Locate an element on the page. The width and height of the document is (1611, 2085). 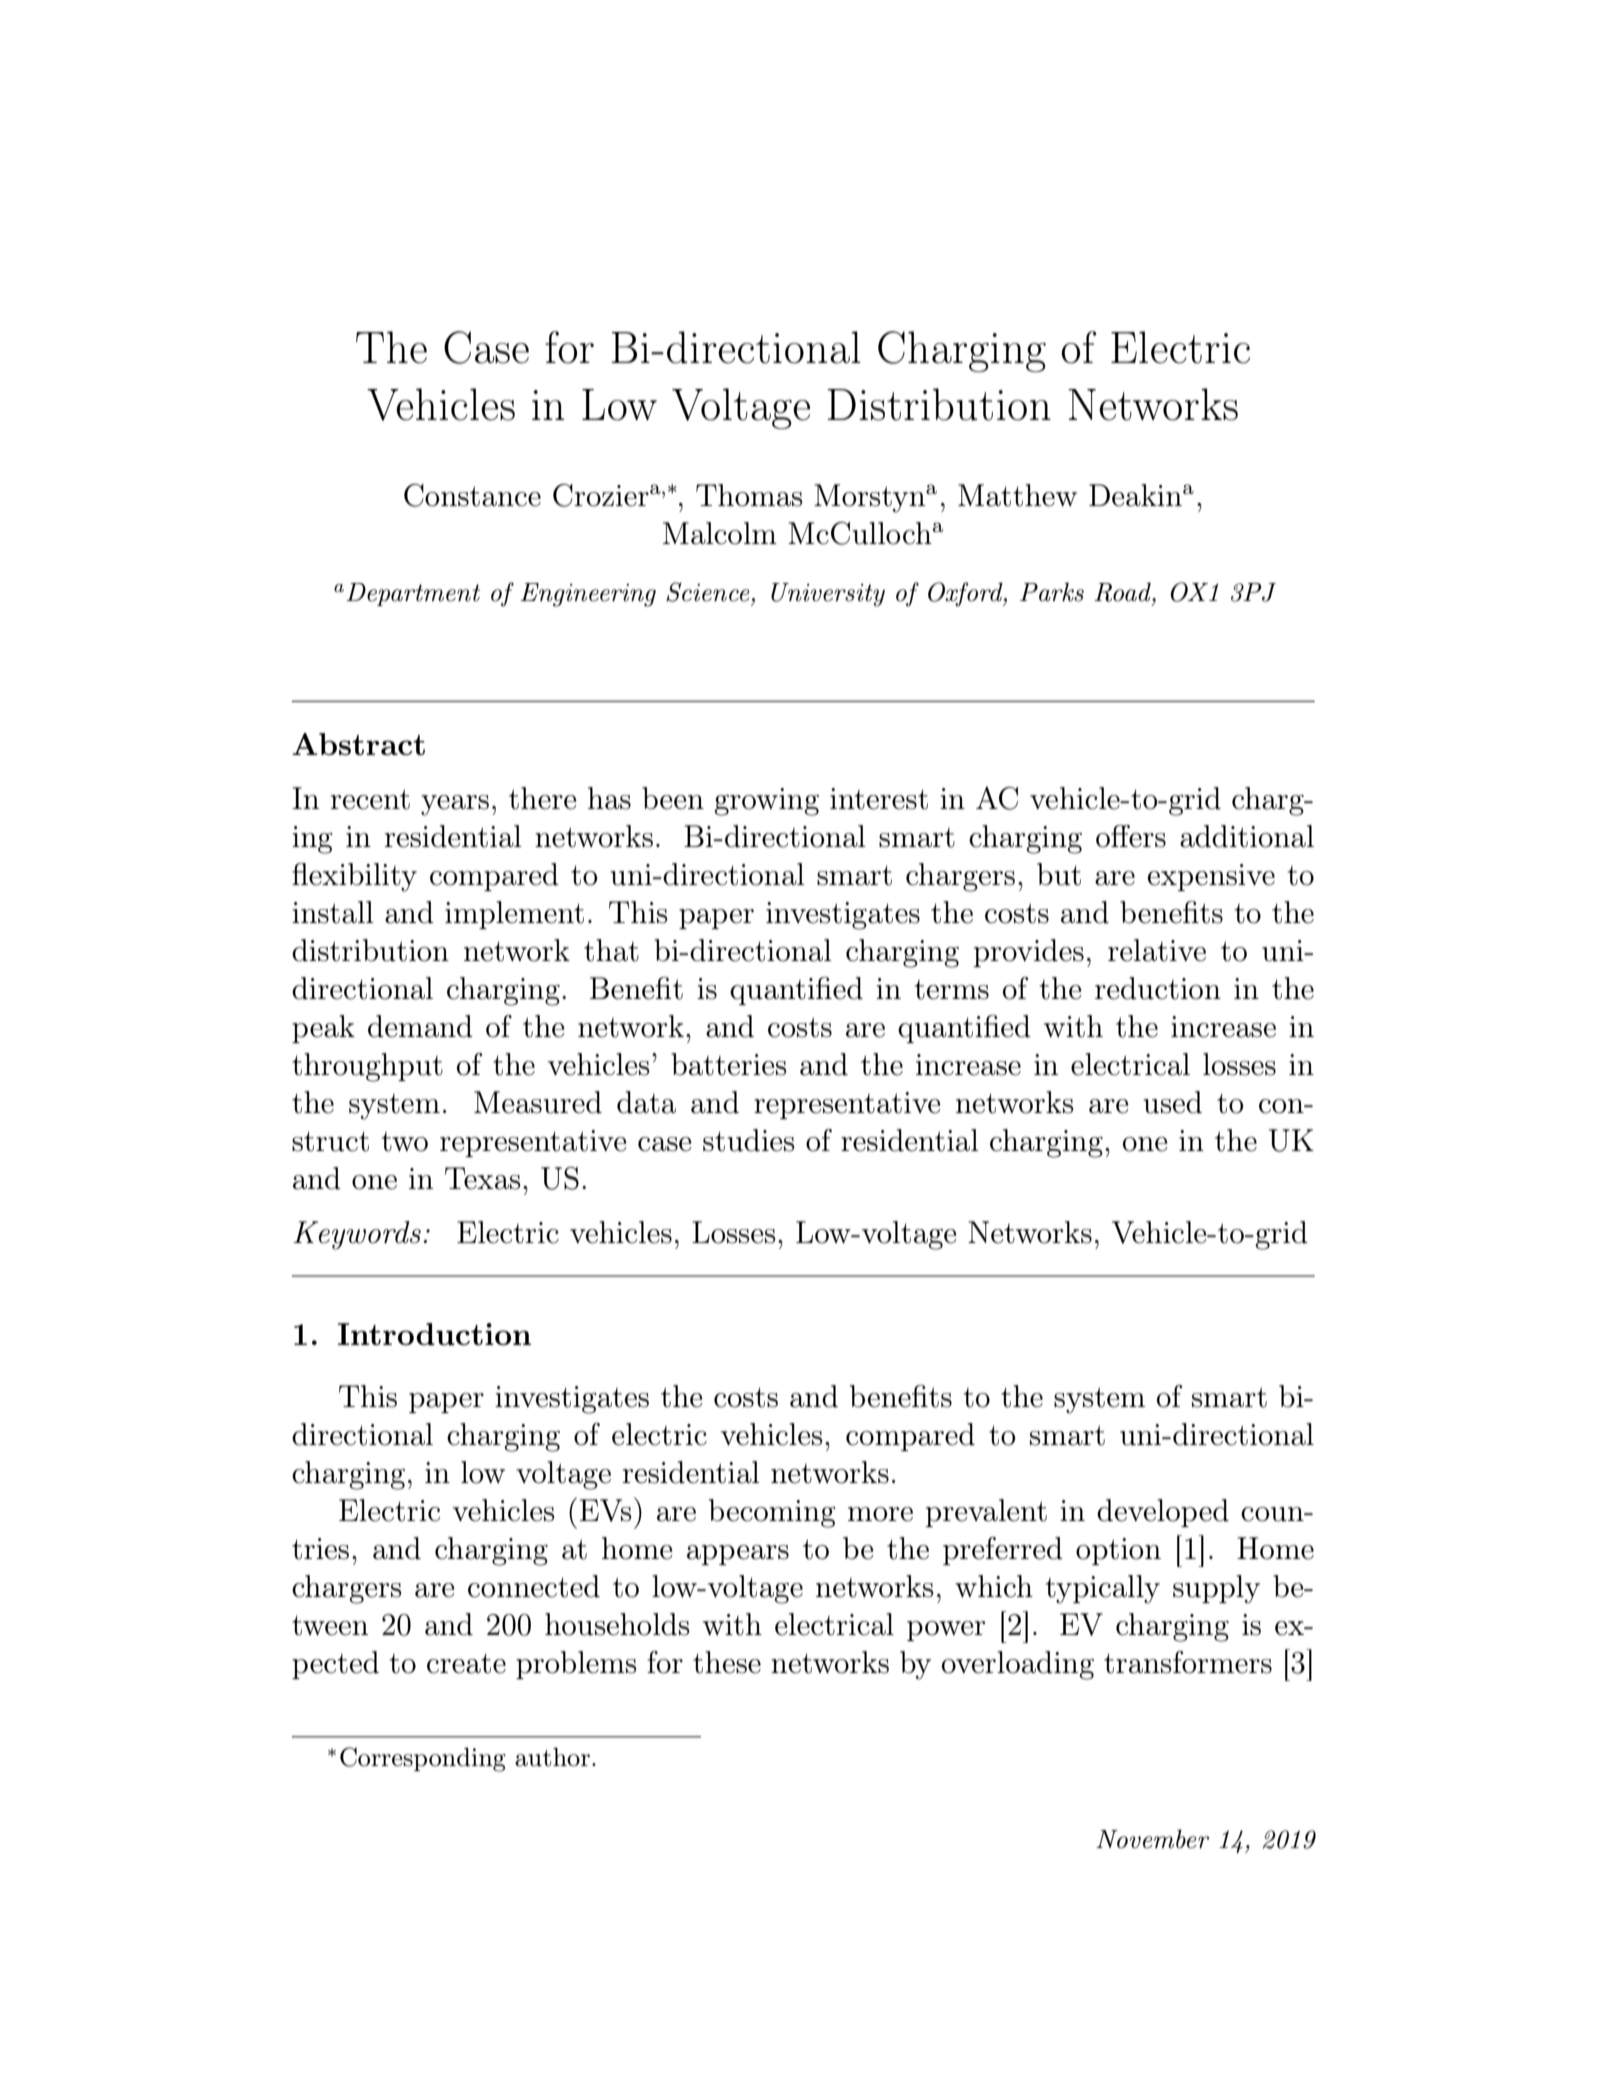
studies is located at coordinates (748, 1140).
